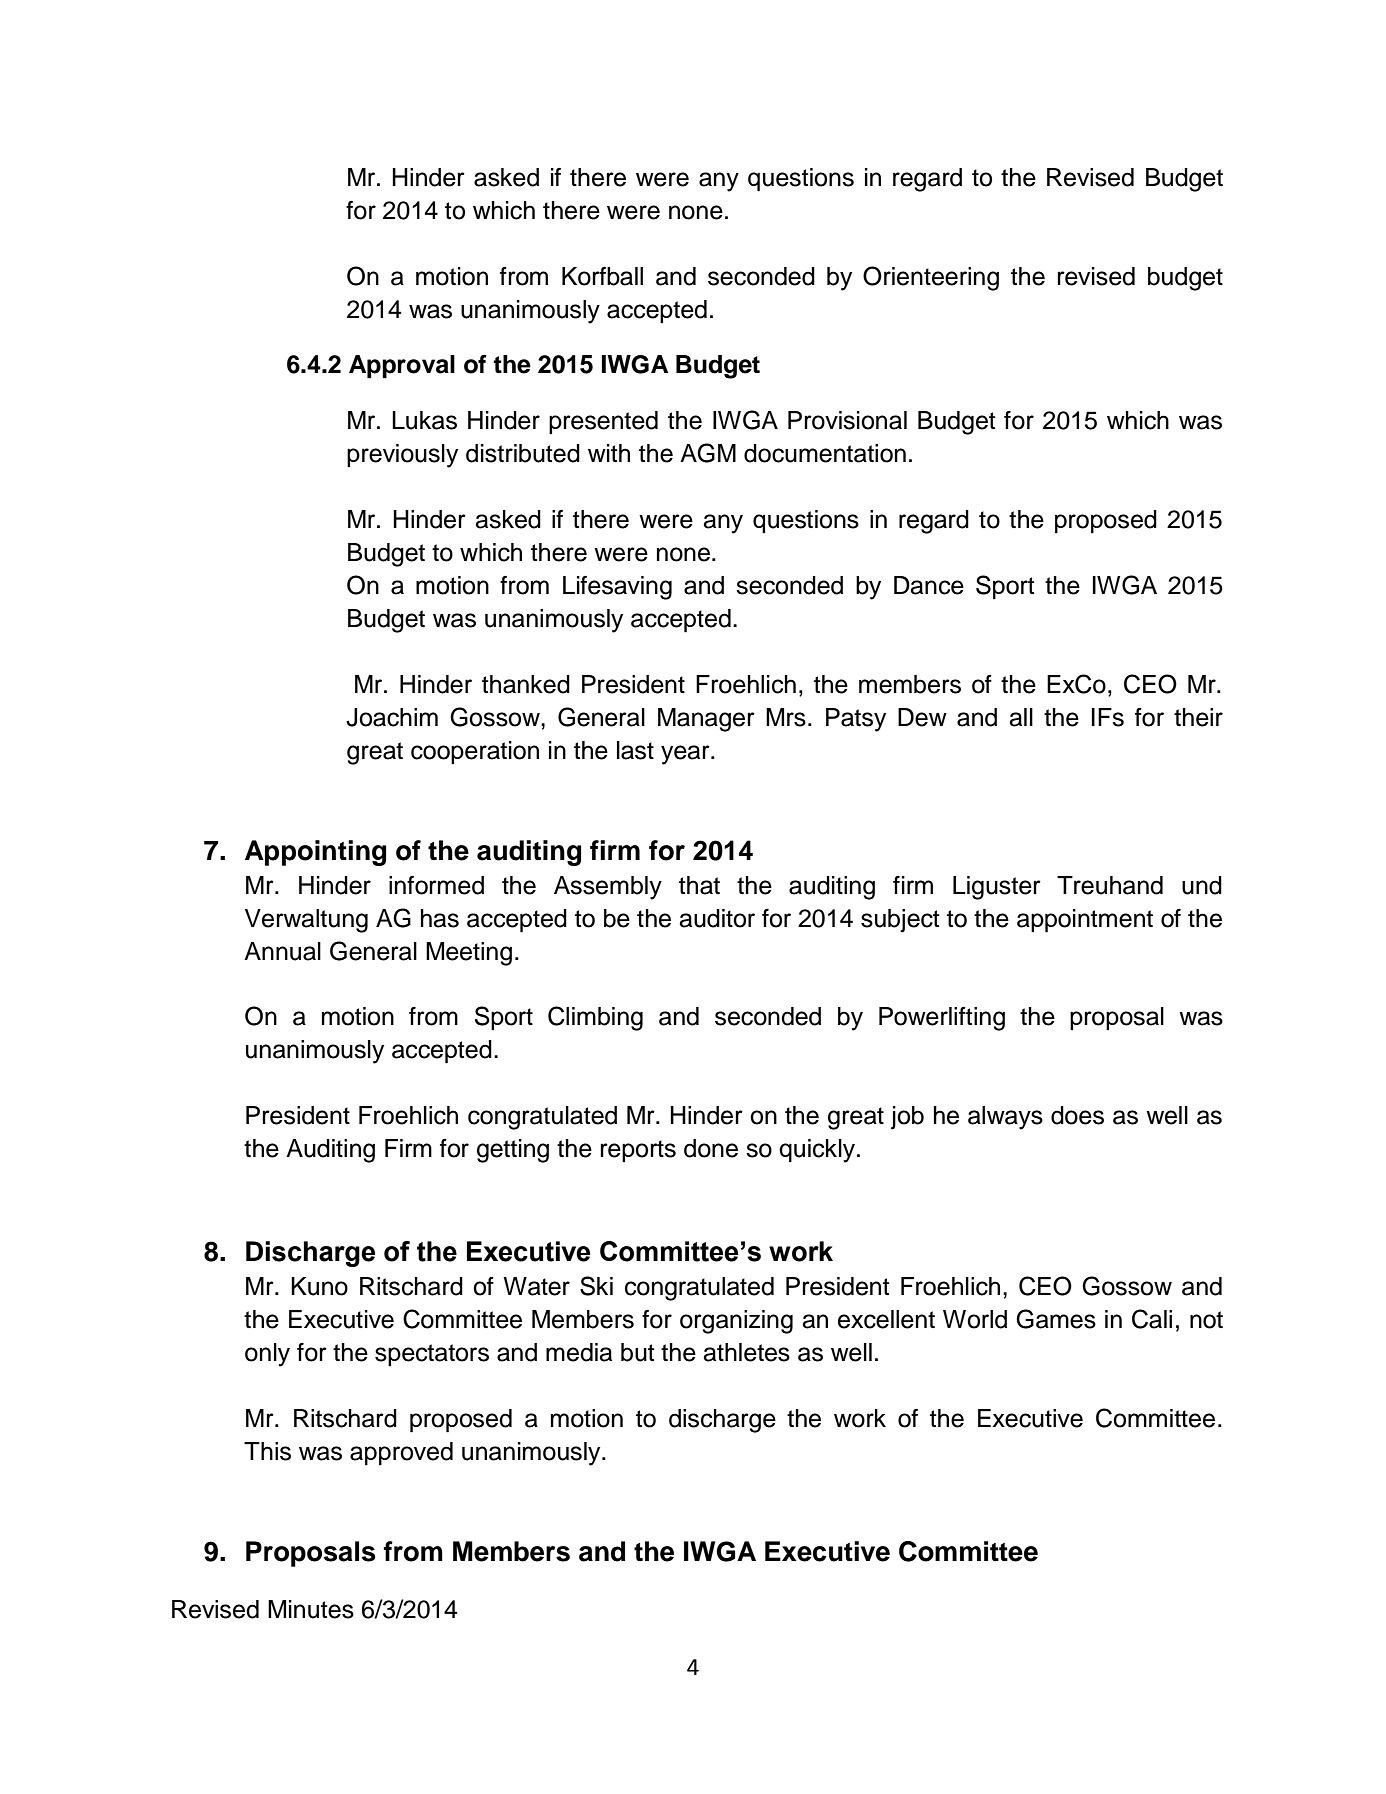  What do you see at coordinates (931, 278) in the document?
I see `Orienteering` at bounding box center [931, 278].
